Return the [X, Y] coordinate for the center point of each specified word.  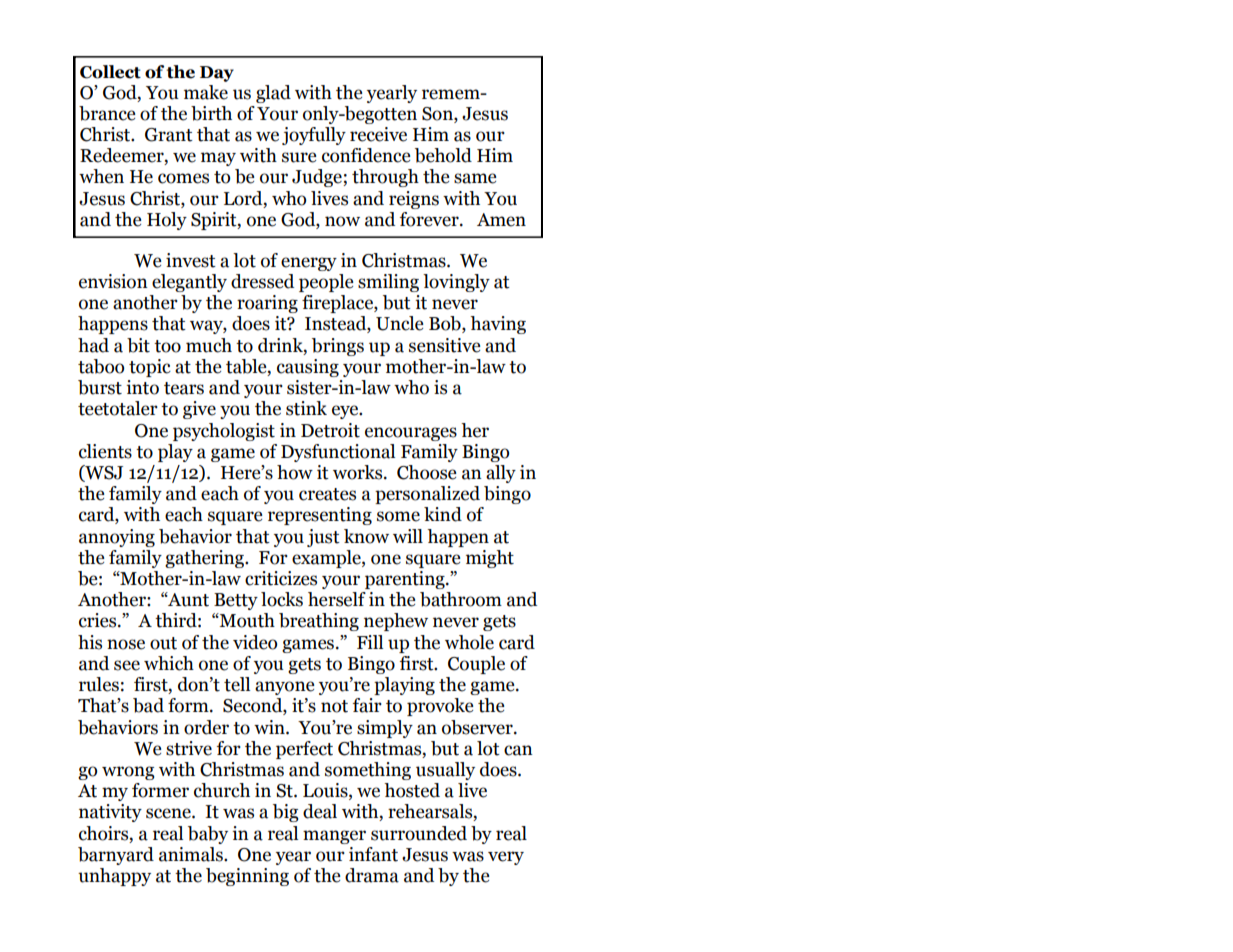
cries [99, 620]
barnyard [116, 856]
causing [308, 368]
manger [334, 837]
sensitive [445, 345]
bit [138, 345]
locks [282, 599]
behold [443, 155]
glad [273, 94]
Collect [110, 72]
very [506, 858]
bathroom [461, 599]
